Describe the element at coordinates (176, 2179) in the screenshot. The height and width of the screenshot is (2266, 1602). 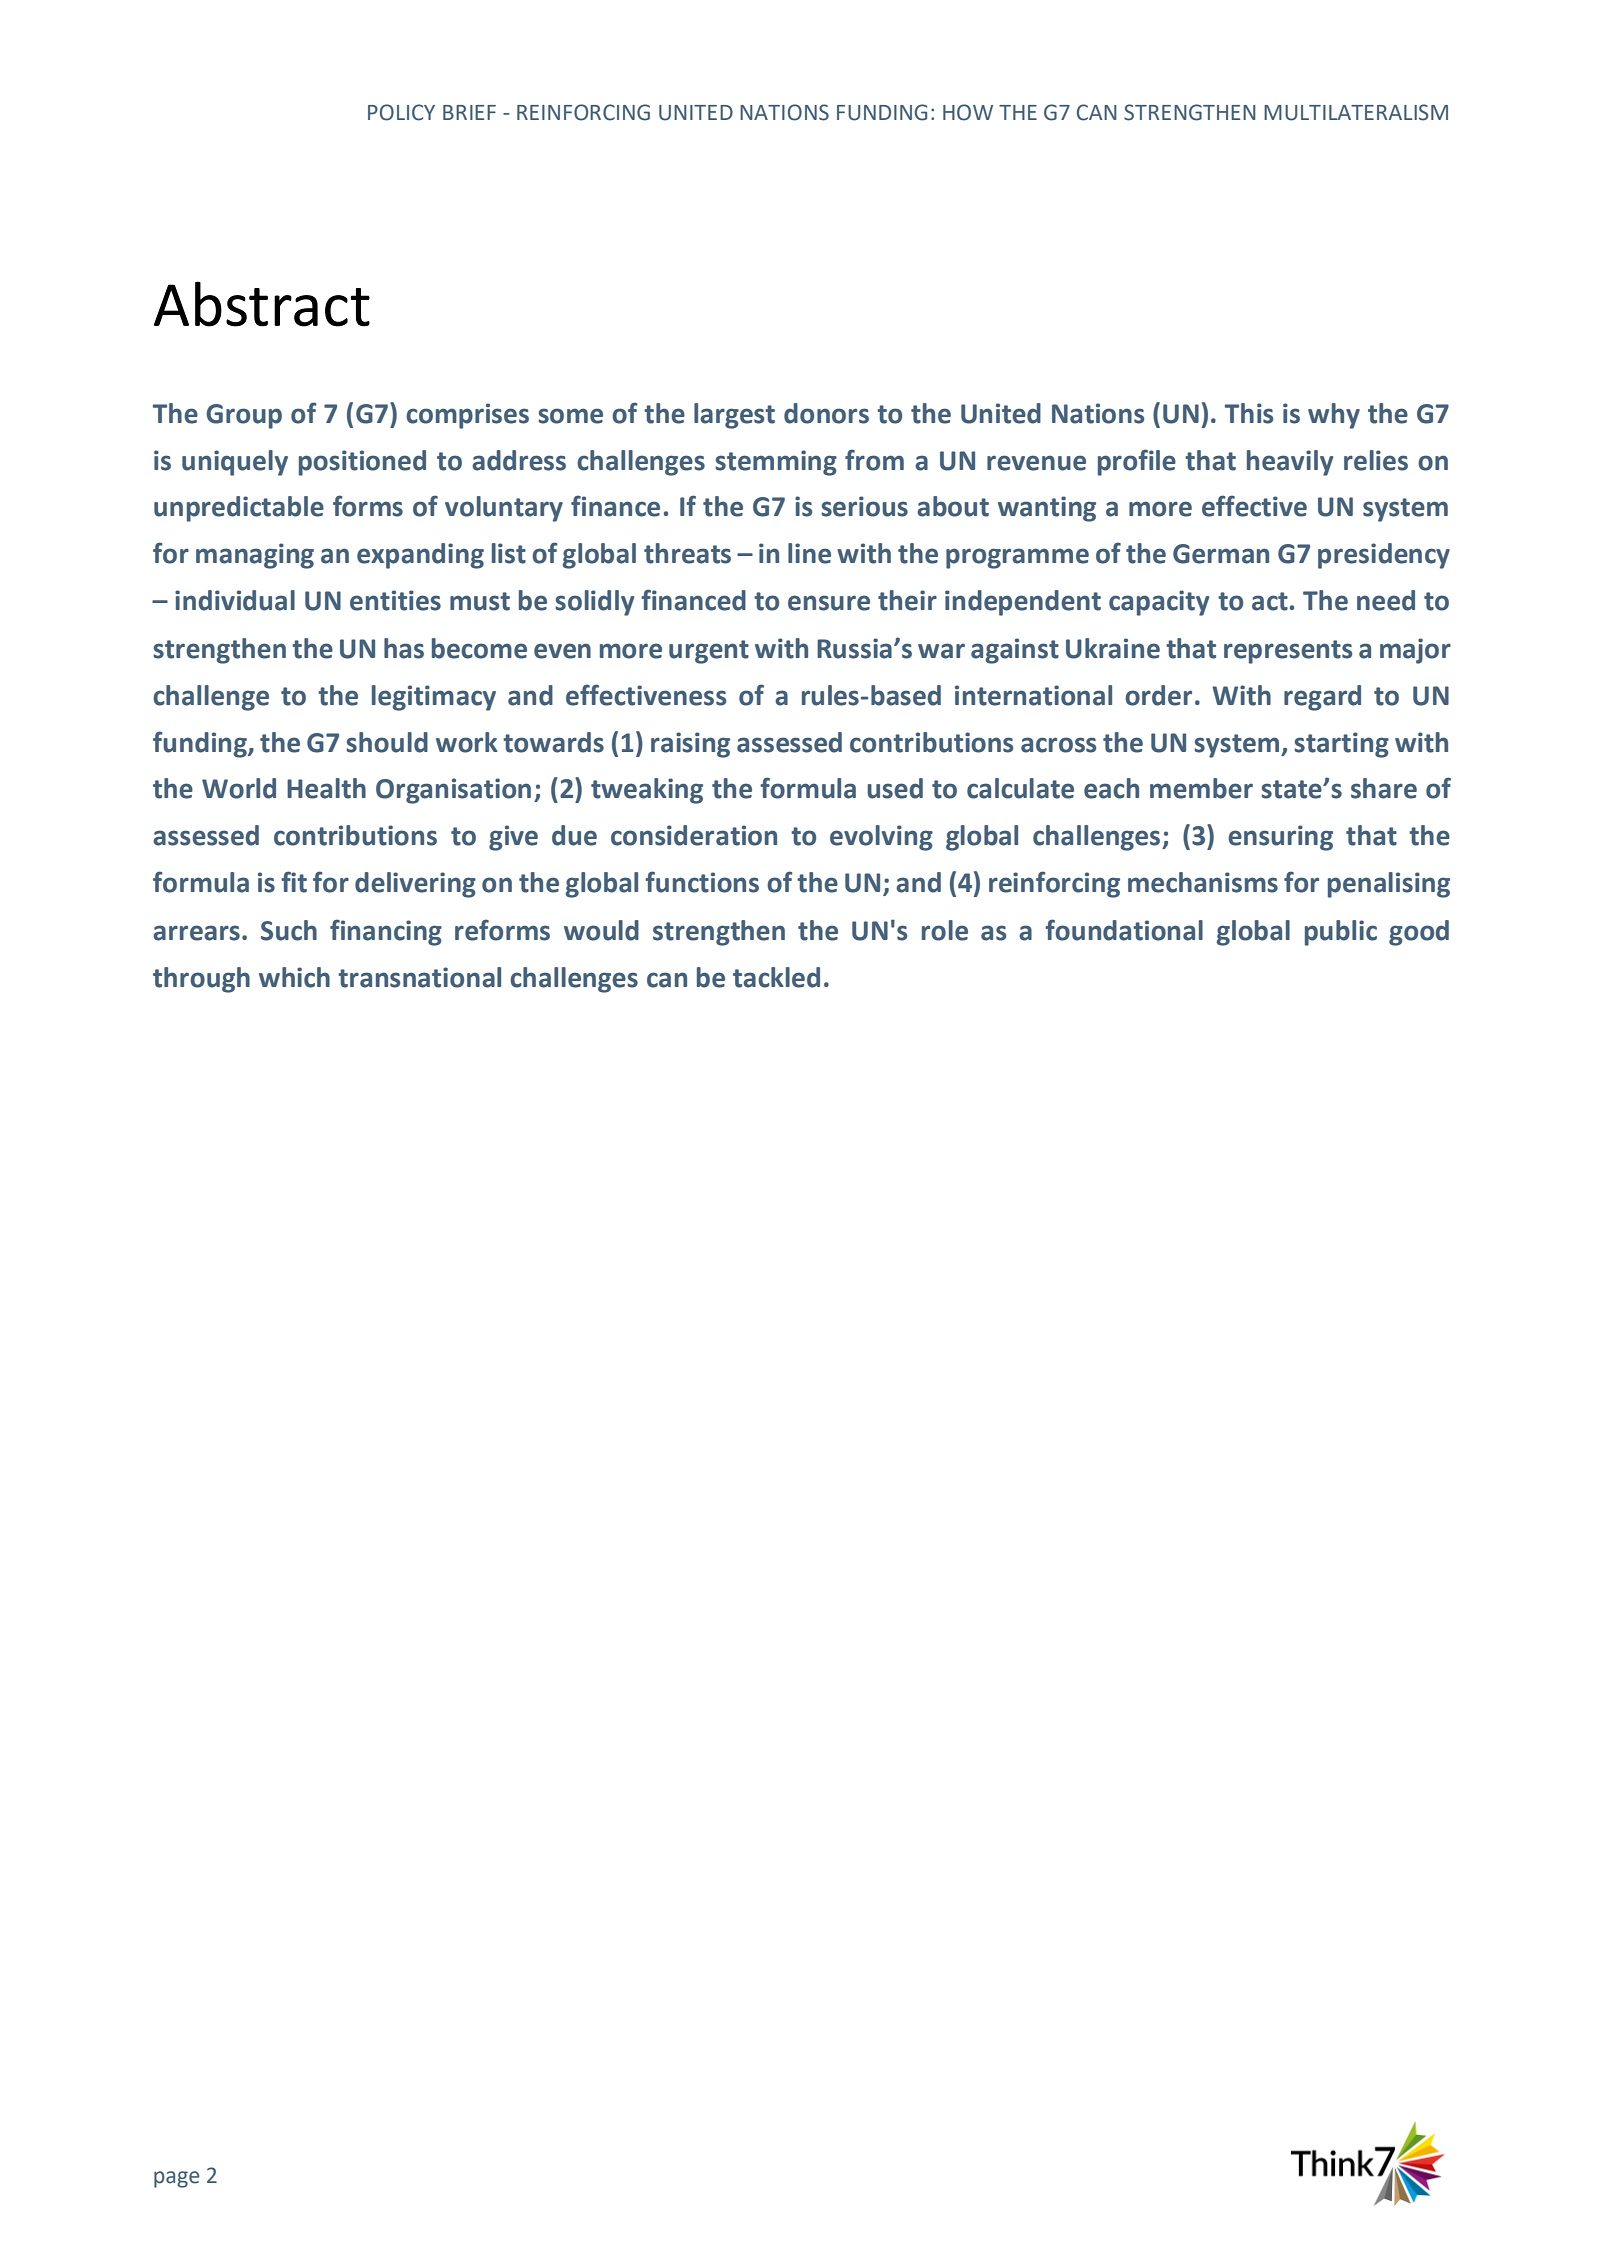
I see `page` at that location.
